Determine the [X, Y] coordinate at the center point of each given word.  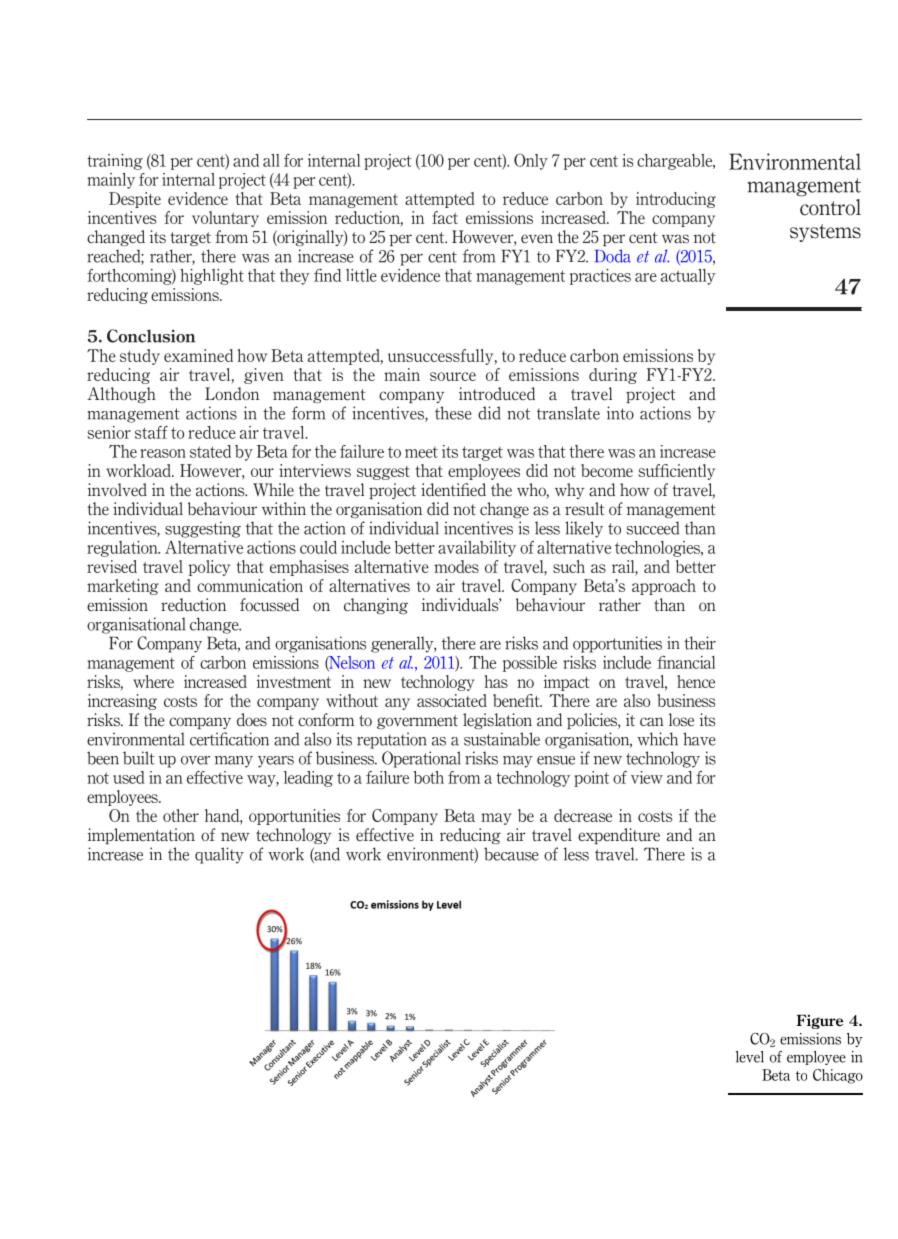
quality [219, 855]
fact [445, 217]
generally [403, 644]
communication [250, 585]
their [700, 643]
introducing [676, 200]
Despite [135, 200]
